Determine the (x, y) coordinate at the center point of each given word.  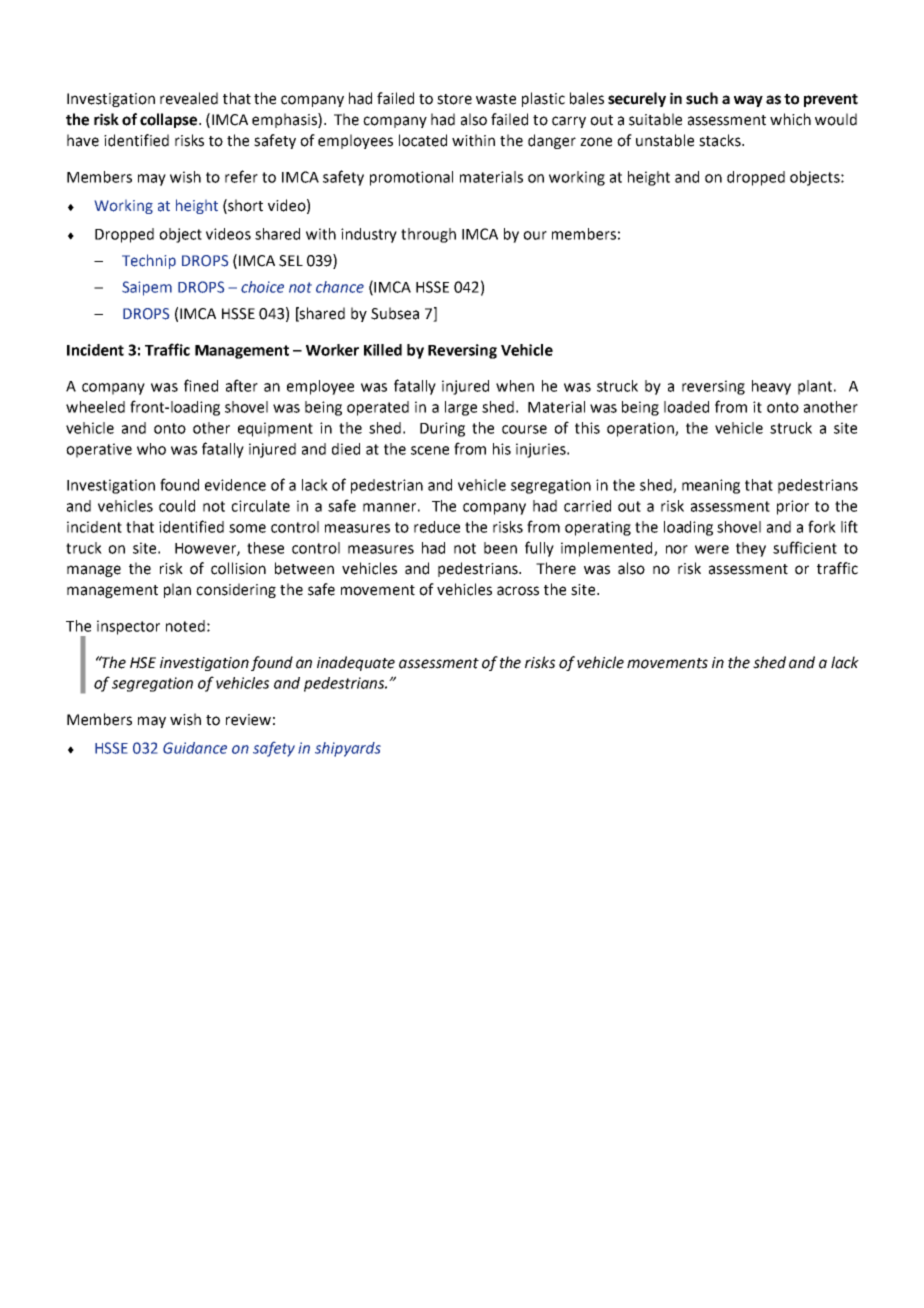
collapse (170, 120)
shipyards (348, 749)
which (790, 119)
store (454, 99)
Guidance (195, 748)
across (518, 591)
